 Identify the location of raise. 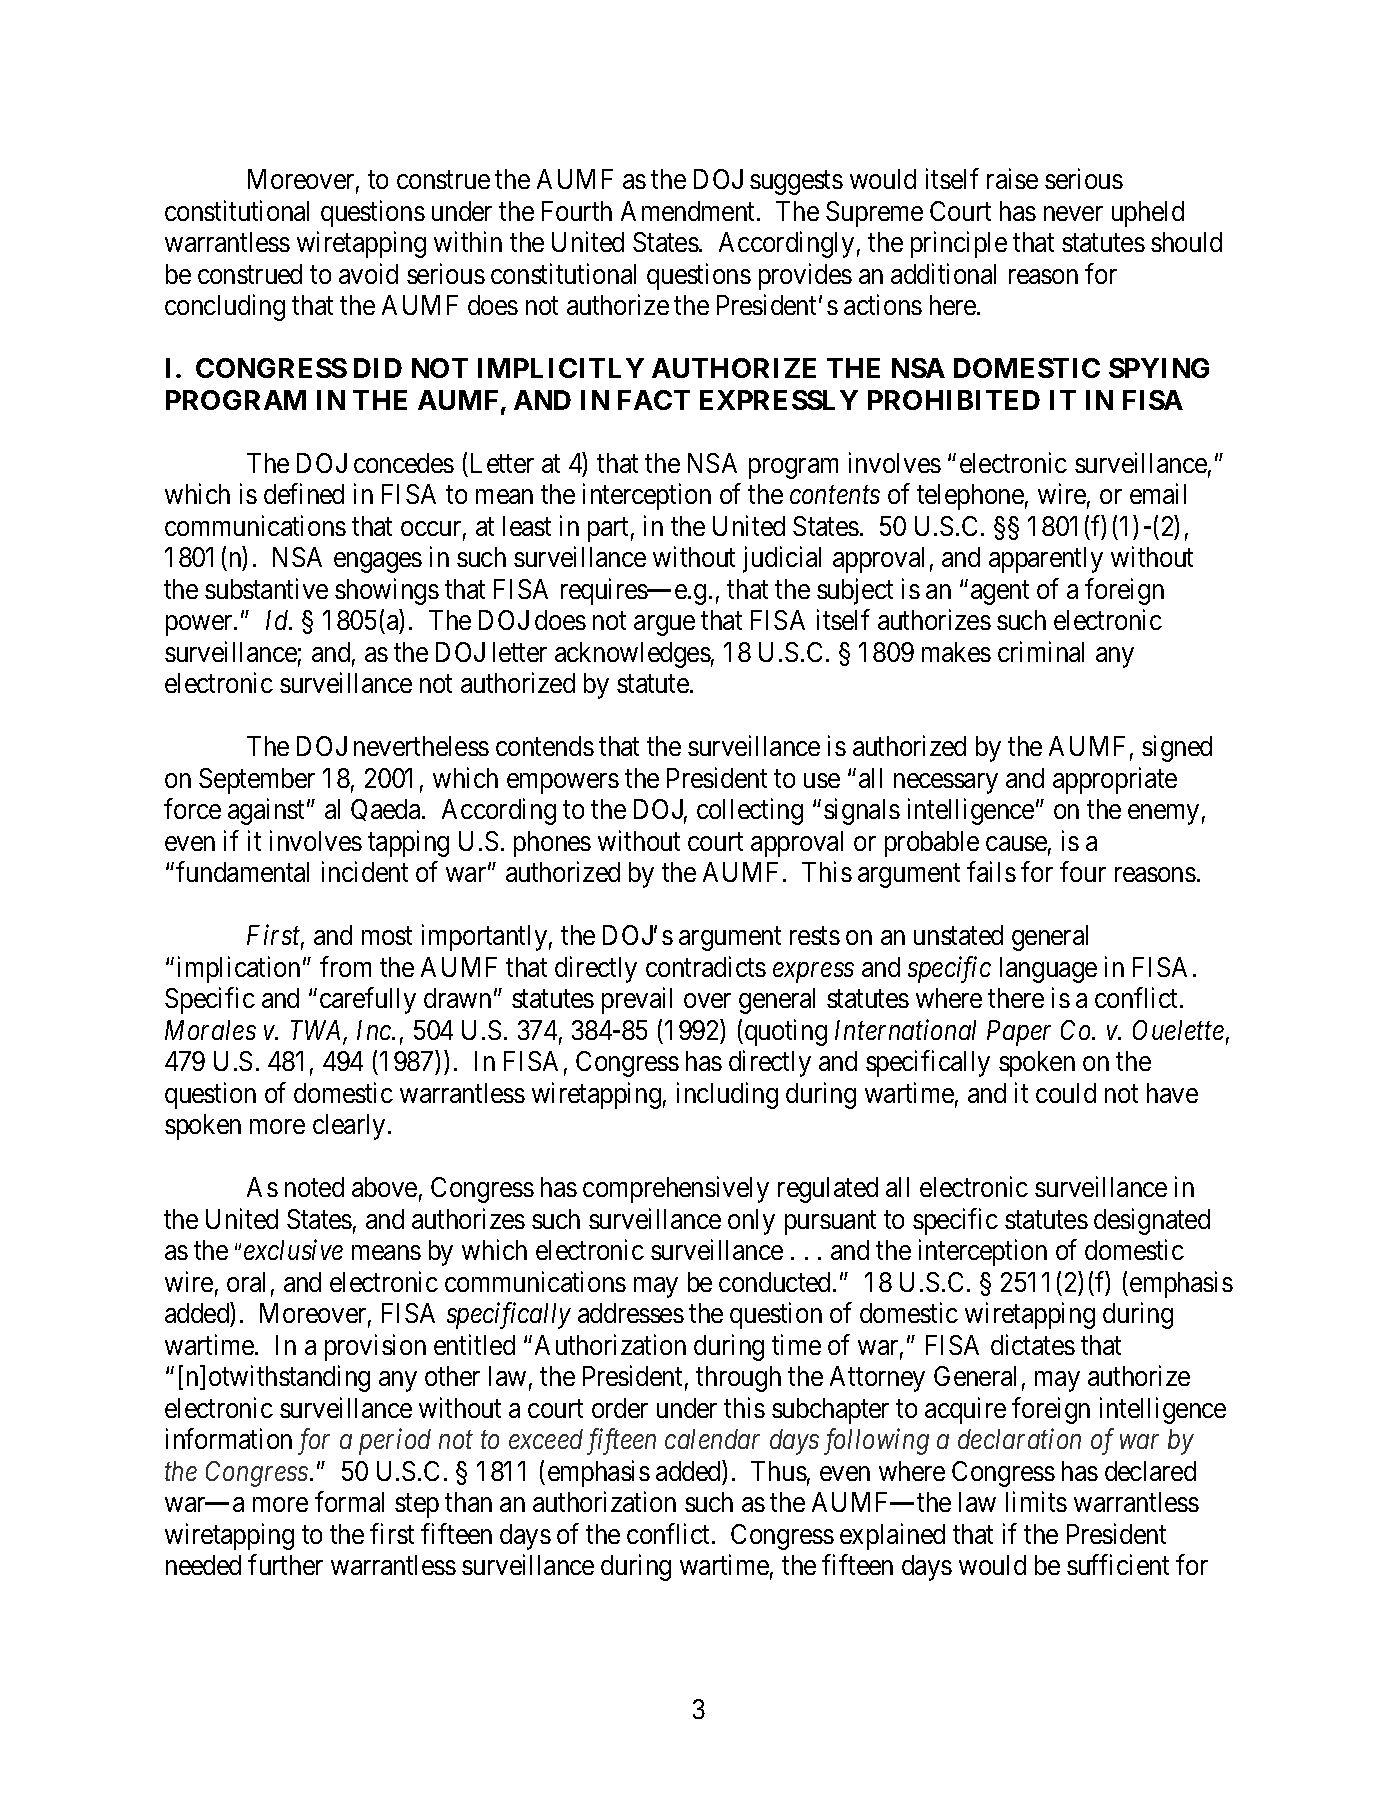
(1012, 178).
